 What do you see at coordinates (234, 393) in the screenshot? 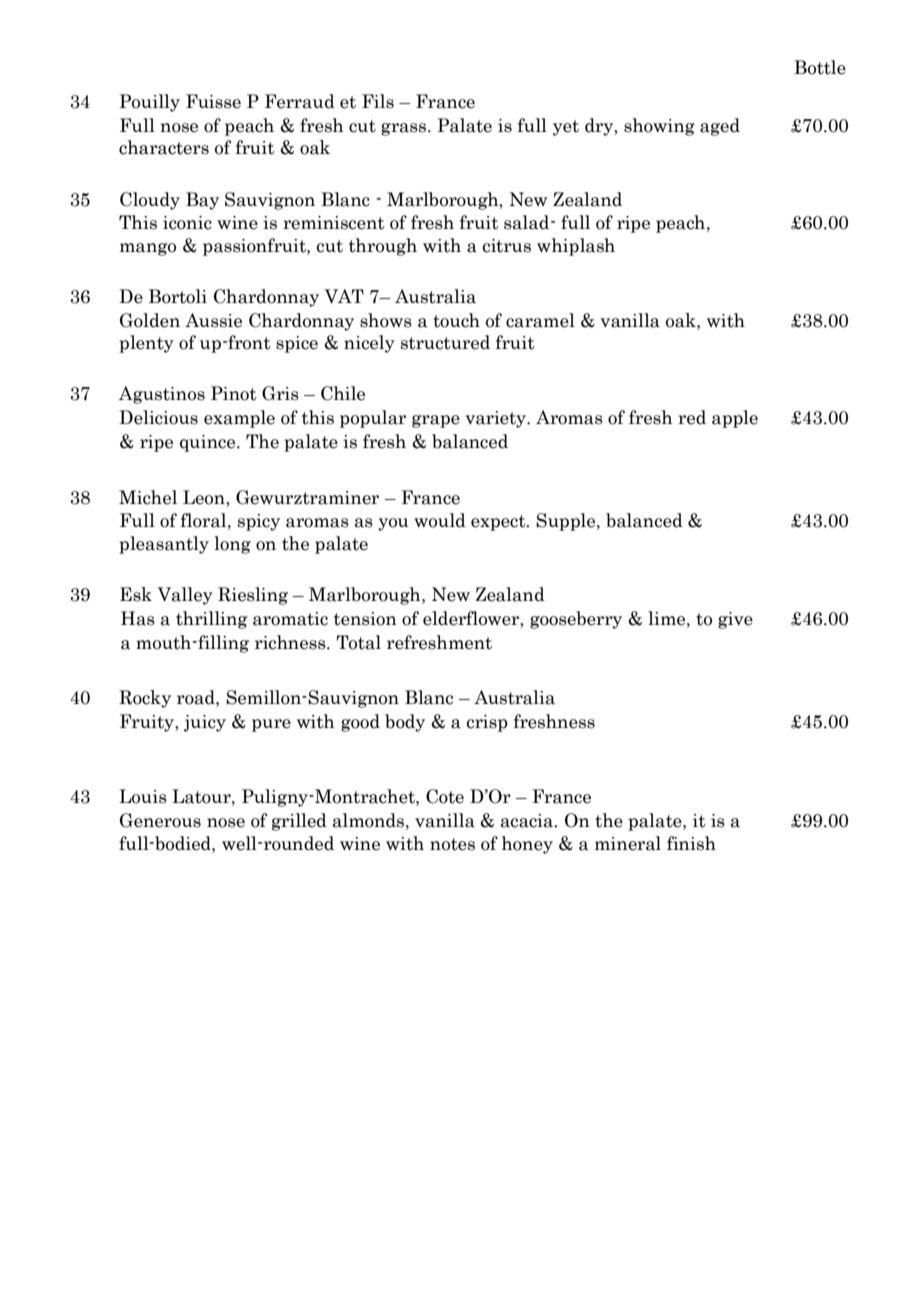
I see `Pinot` at bounding box center [234, 393].
